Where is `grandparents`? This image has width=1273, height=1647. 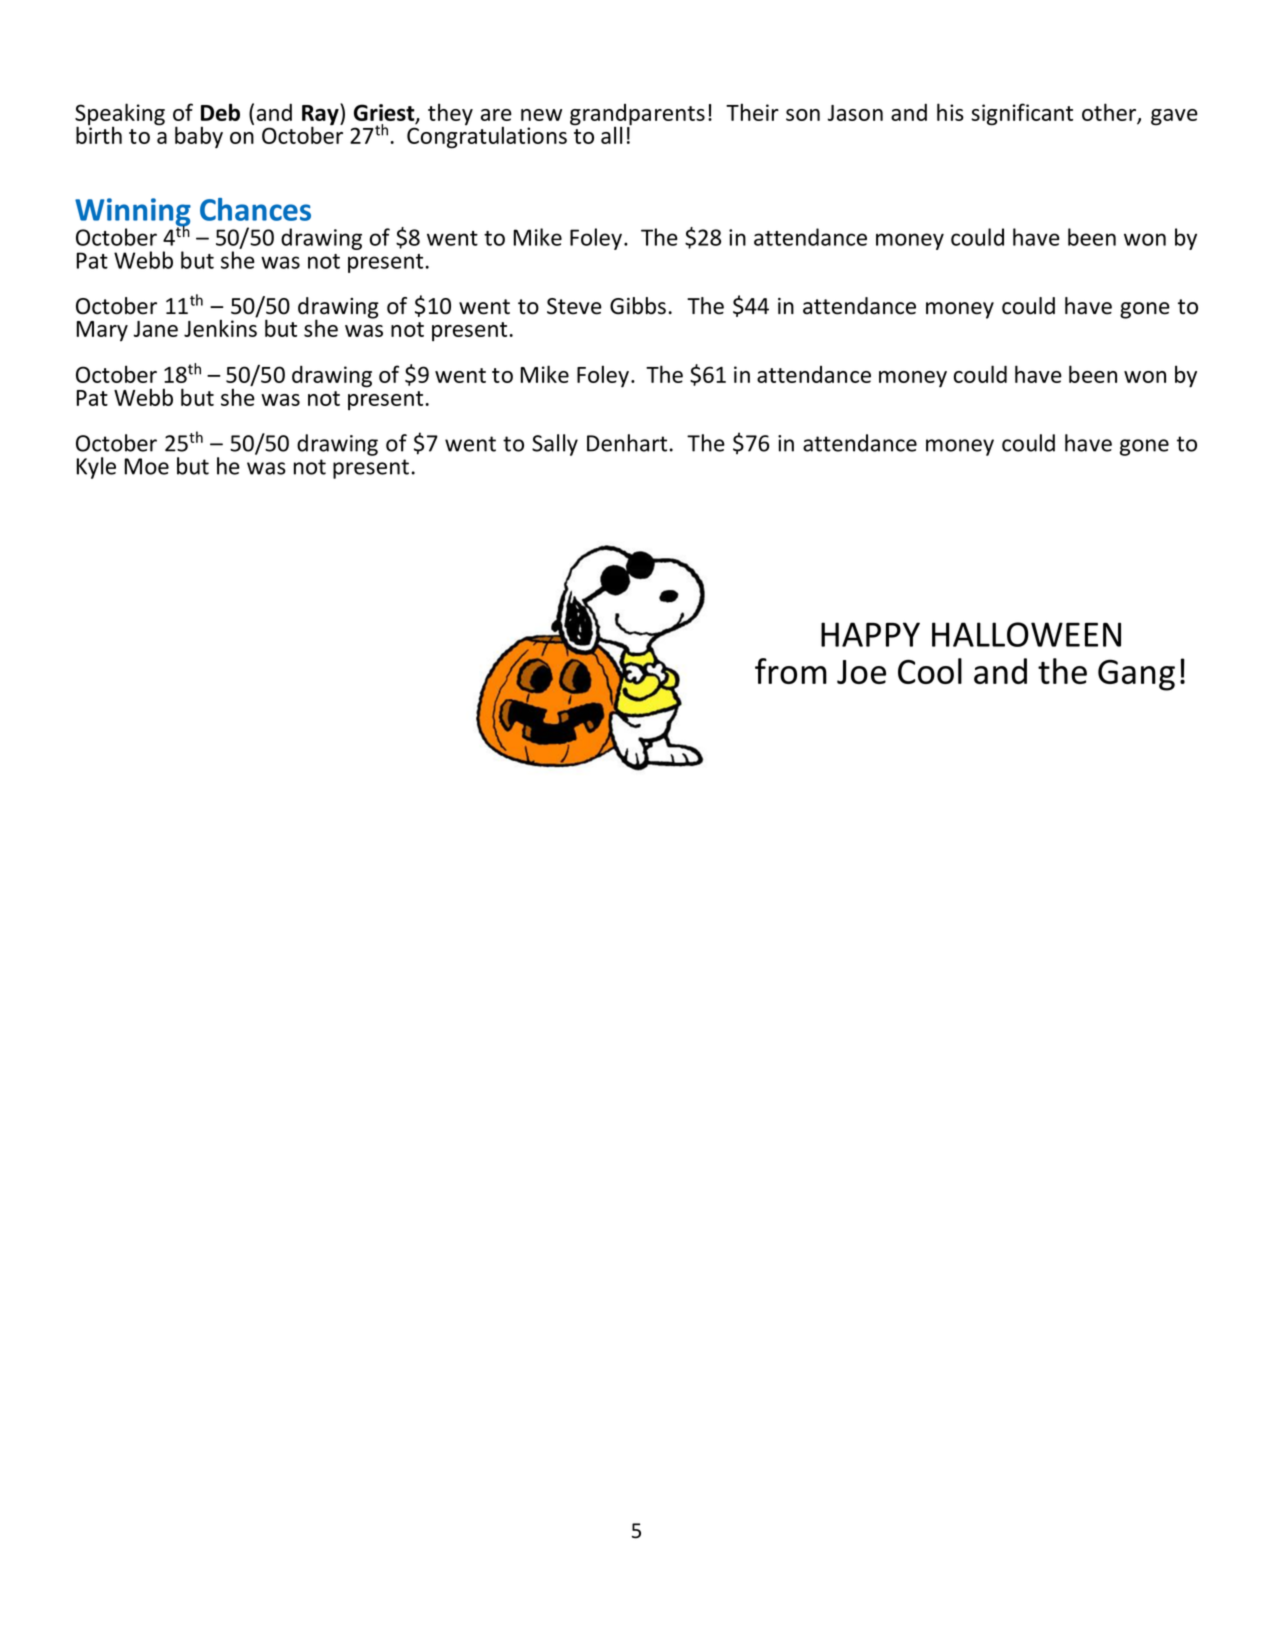 grandparents is located at coordinates (637, 116).
